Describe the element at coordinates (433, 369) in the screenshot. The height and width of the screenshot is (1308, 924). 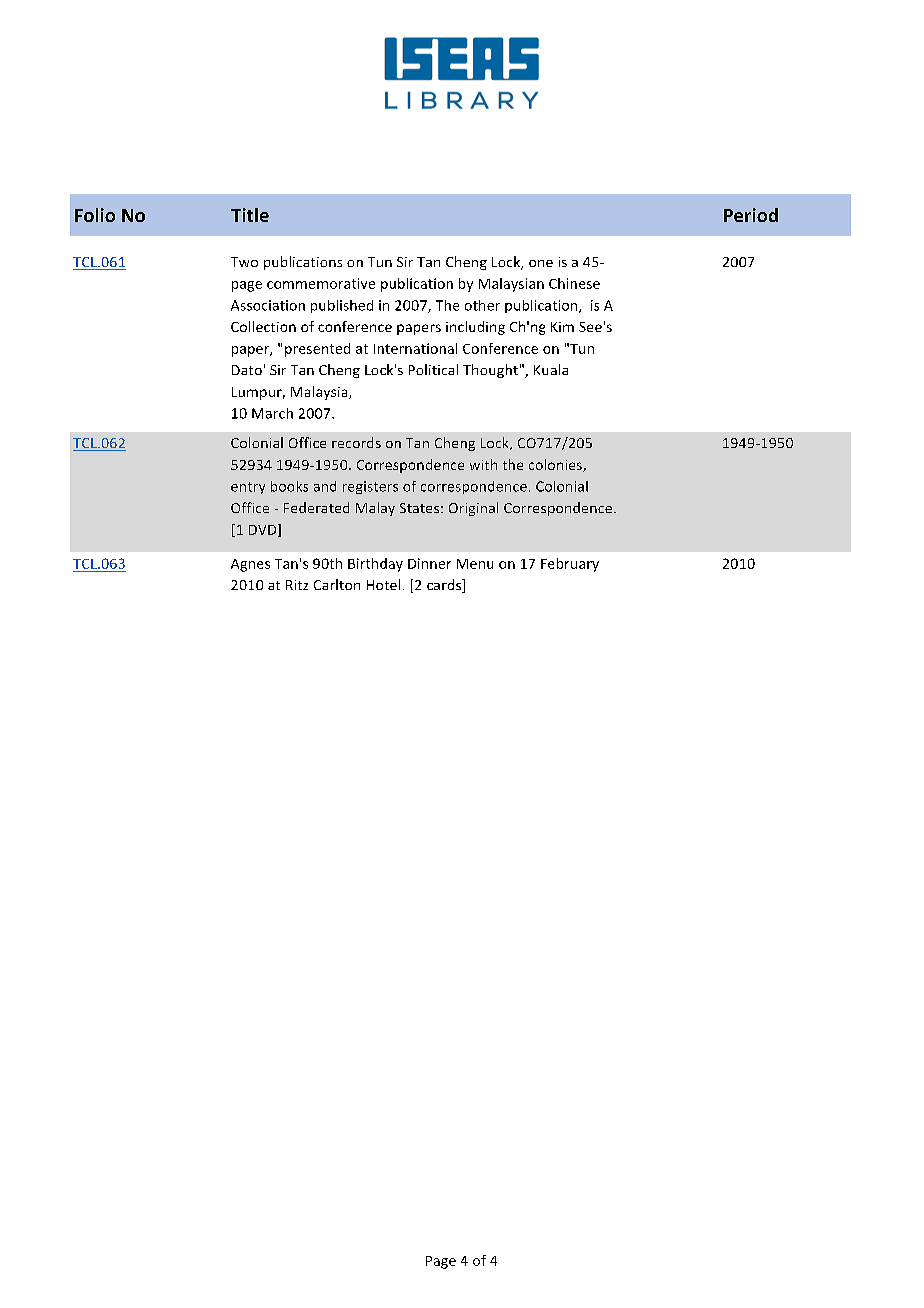
I see `Political` at that location.
